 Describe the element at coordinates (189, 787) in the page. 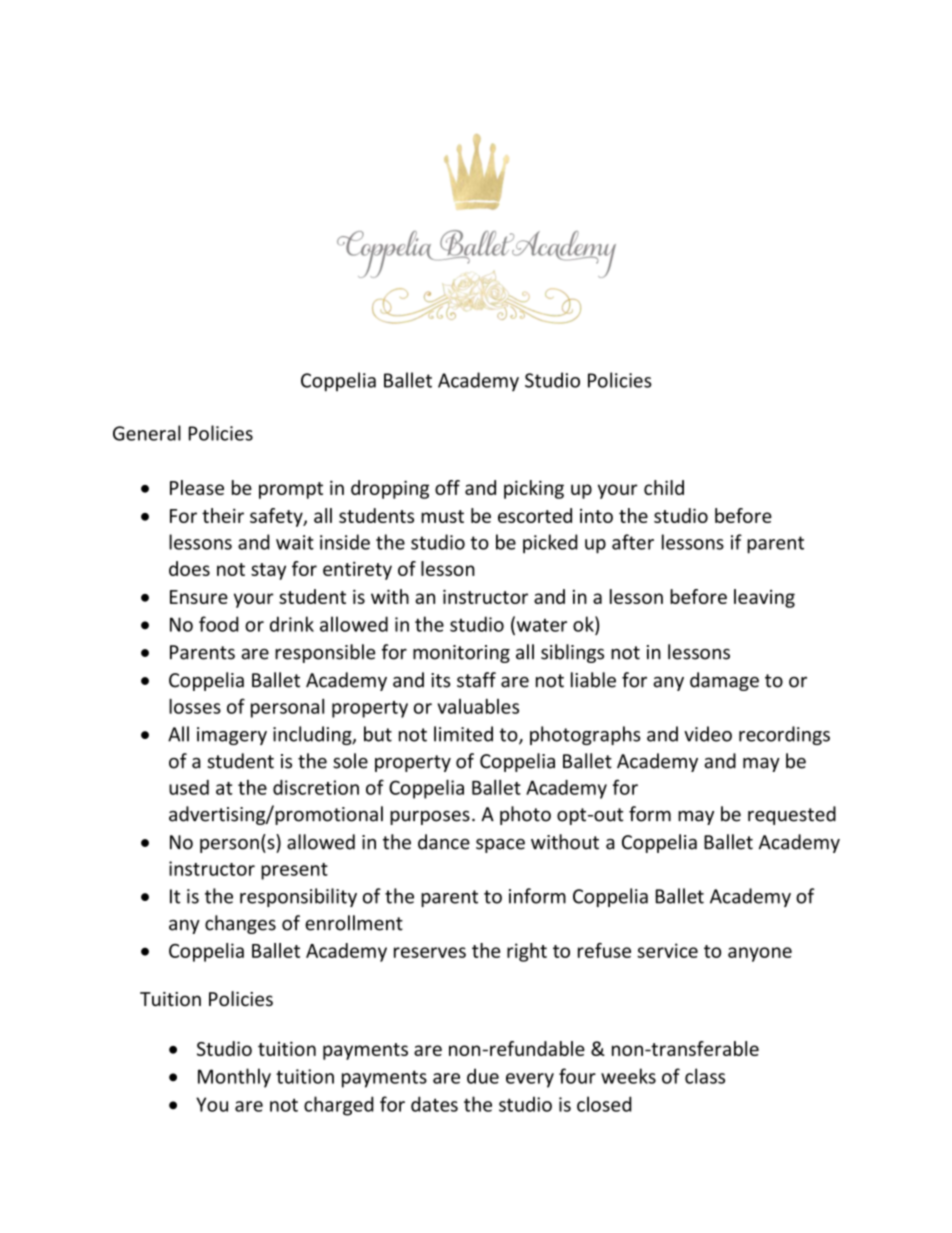

I see `used` at that location.
